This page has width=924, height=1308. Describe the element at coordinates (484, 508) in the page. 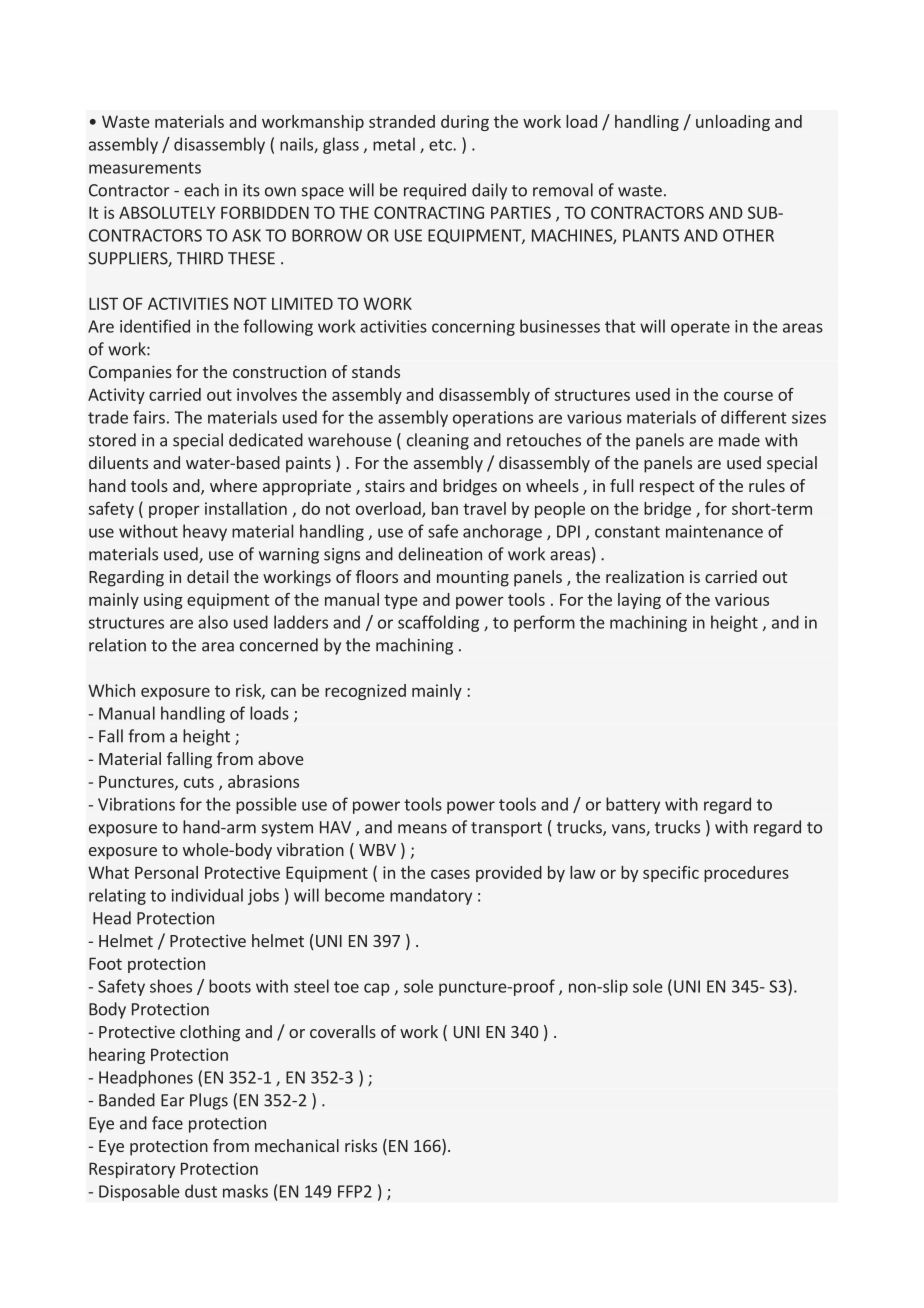

I see `travel` at that location.
